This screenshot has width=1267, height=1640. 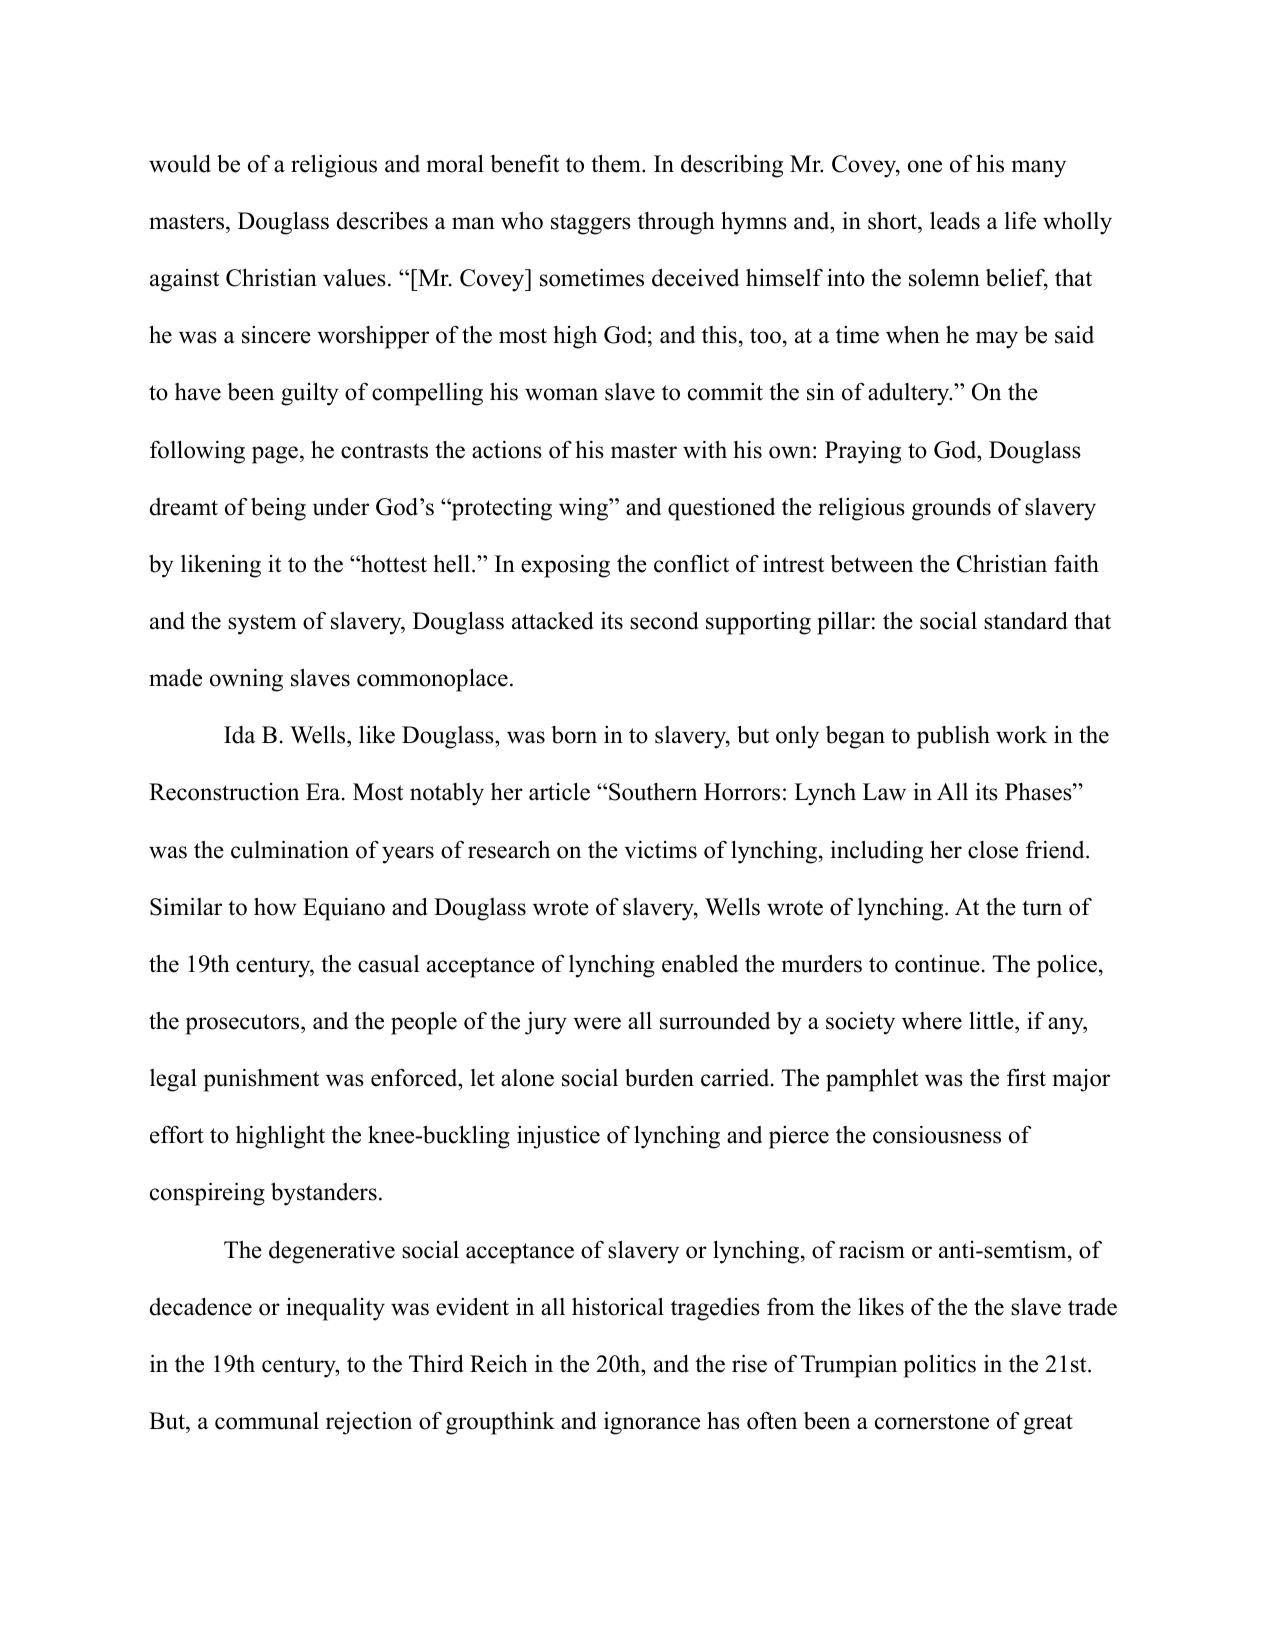 What do you see at coordinates (937, 1135) in the screenshot?
I see `consiousness` at bounding box center [937, 1135].
